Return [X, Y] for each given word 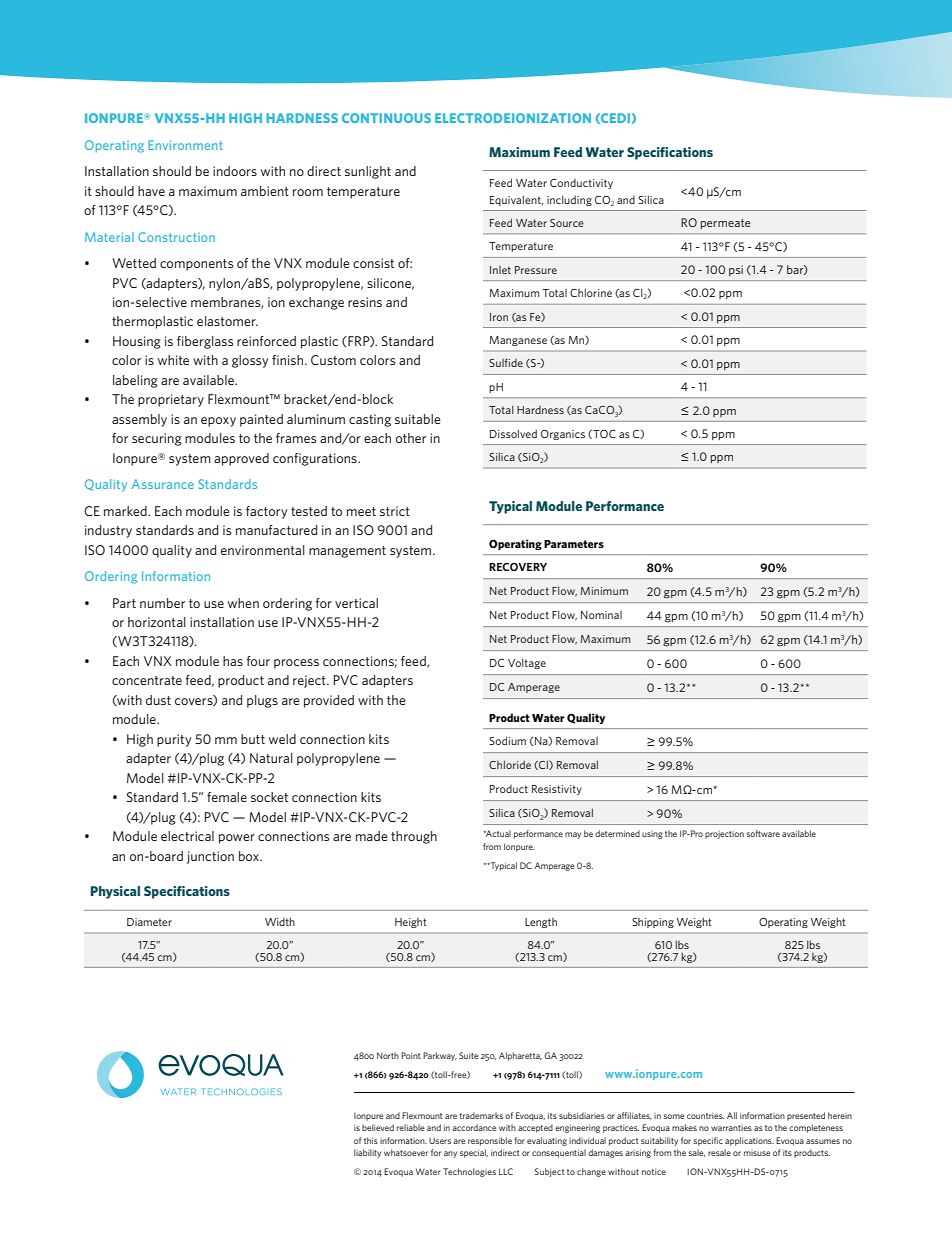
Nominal [601, 615]
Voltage [527, 663]
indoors [235, 171]
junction [210, 857]
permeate [726, 224]
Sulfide [506, 362]
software [763, 833]
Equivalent [516, 200]
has [233, 661]
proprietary [171, 400]
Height [411, 923]
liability [367, 1153]
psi [736, 270]
